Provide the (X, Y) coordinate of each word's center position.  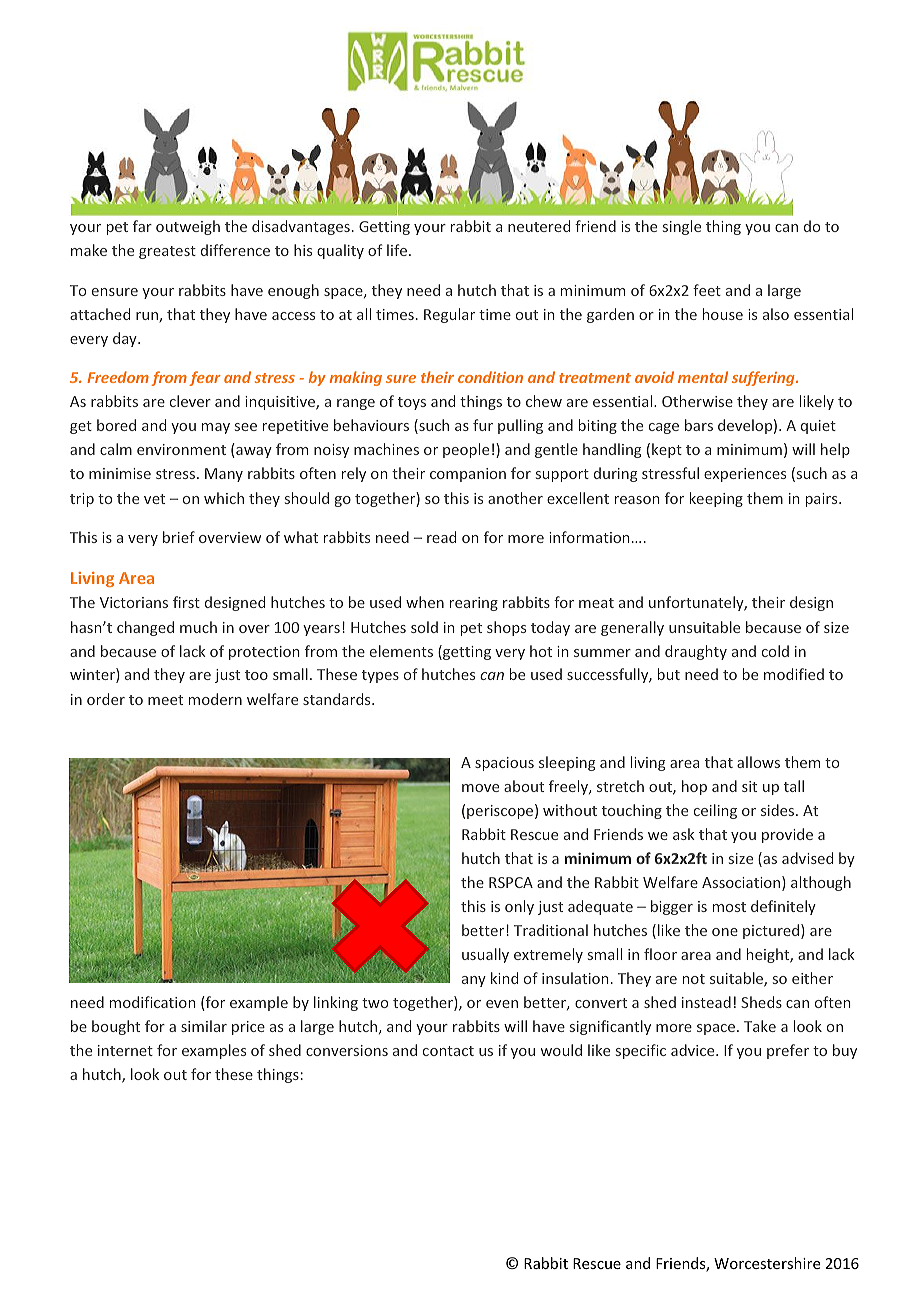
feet (707, 290)
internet (125, 1050)
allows (758, 762)
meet (165, 700)
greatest (167, 252)
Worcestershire (767, 1263)
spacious (504, 764)
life (397, 250)
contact (448, 1051)
